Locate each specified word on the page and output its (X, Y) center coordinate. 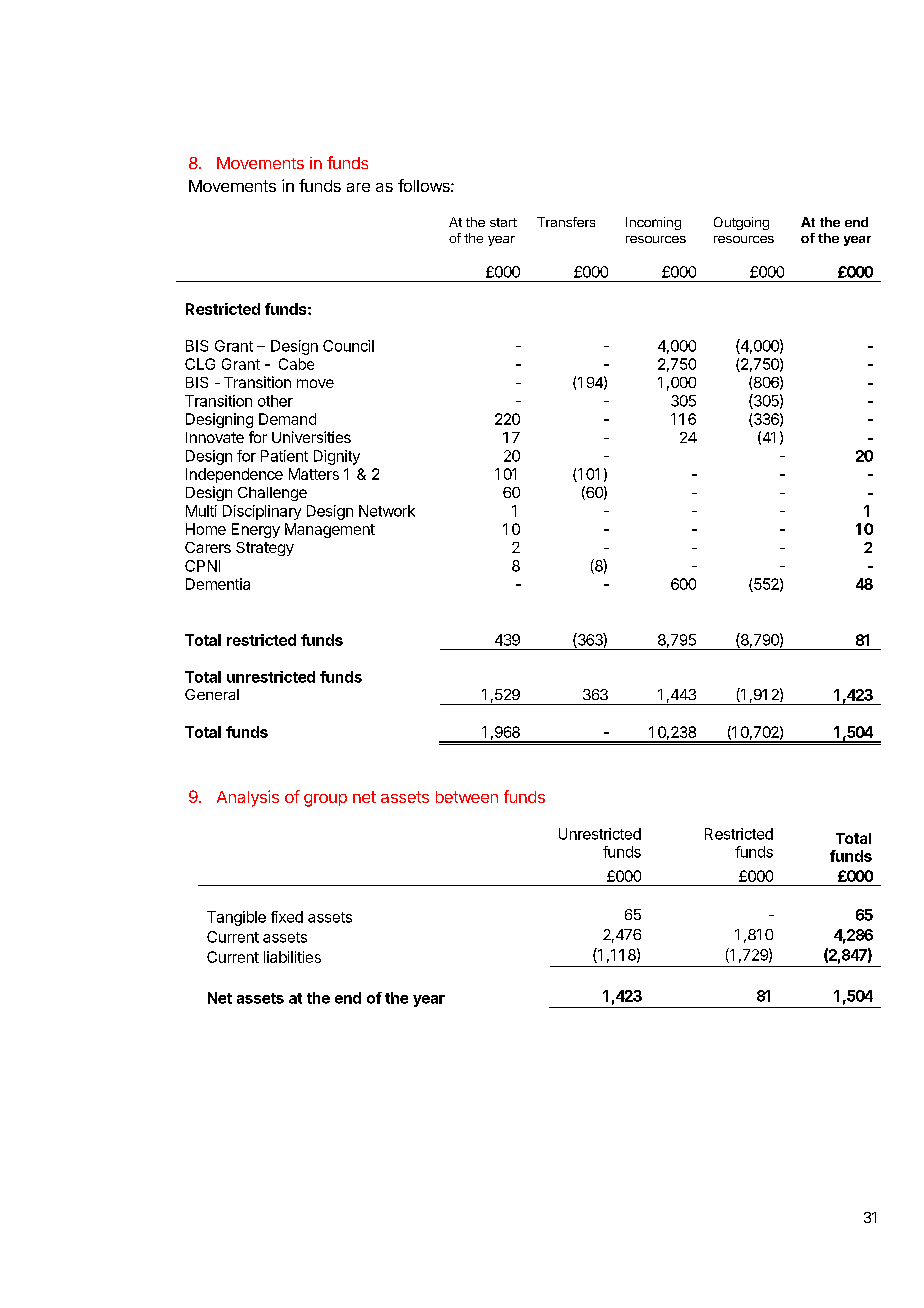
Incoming (653, 223)
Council (348, 346)
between (467, 797)
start (503, 222)
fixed (287, 917)
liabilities (292, 957)
